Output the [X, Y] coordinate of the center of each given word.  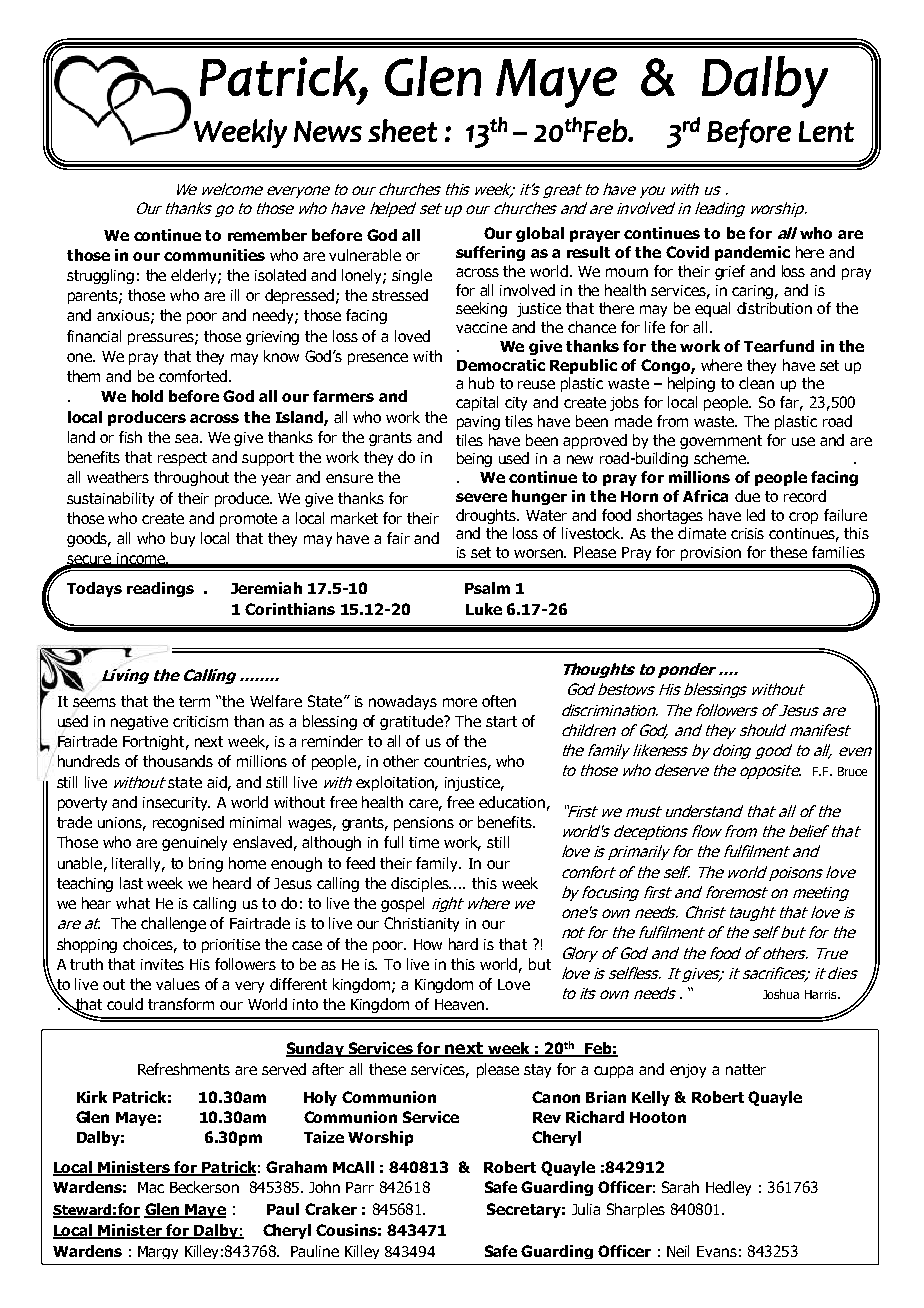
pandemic [752, 253]
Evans [717, 1251]
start [501, 721]
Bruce [852, 771]
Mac [151, 1187]
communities [214, 255]
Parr [360, 1187]
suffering [490, 253]
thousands [178, 761]
